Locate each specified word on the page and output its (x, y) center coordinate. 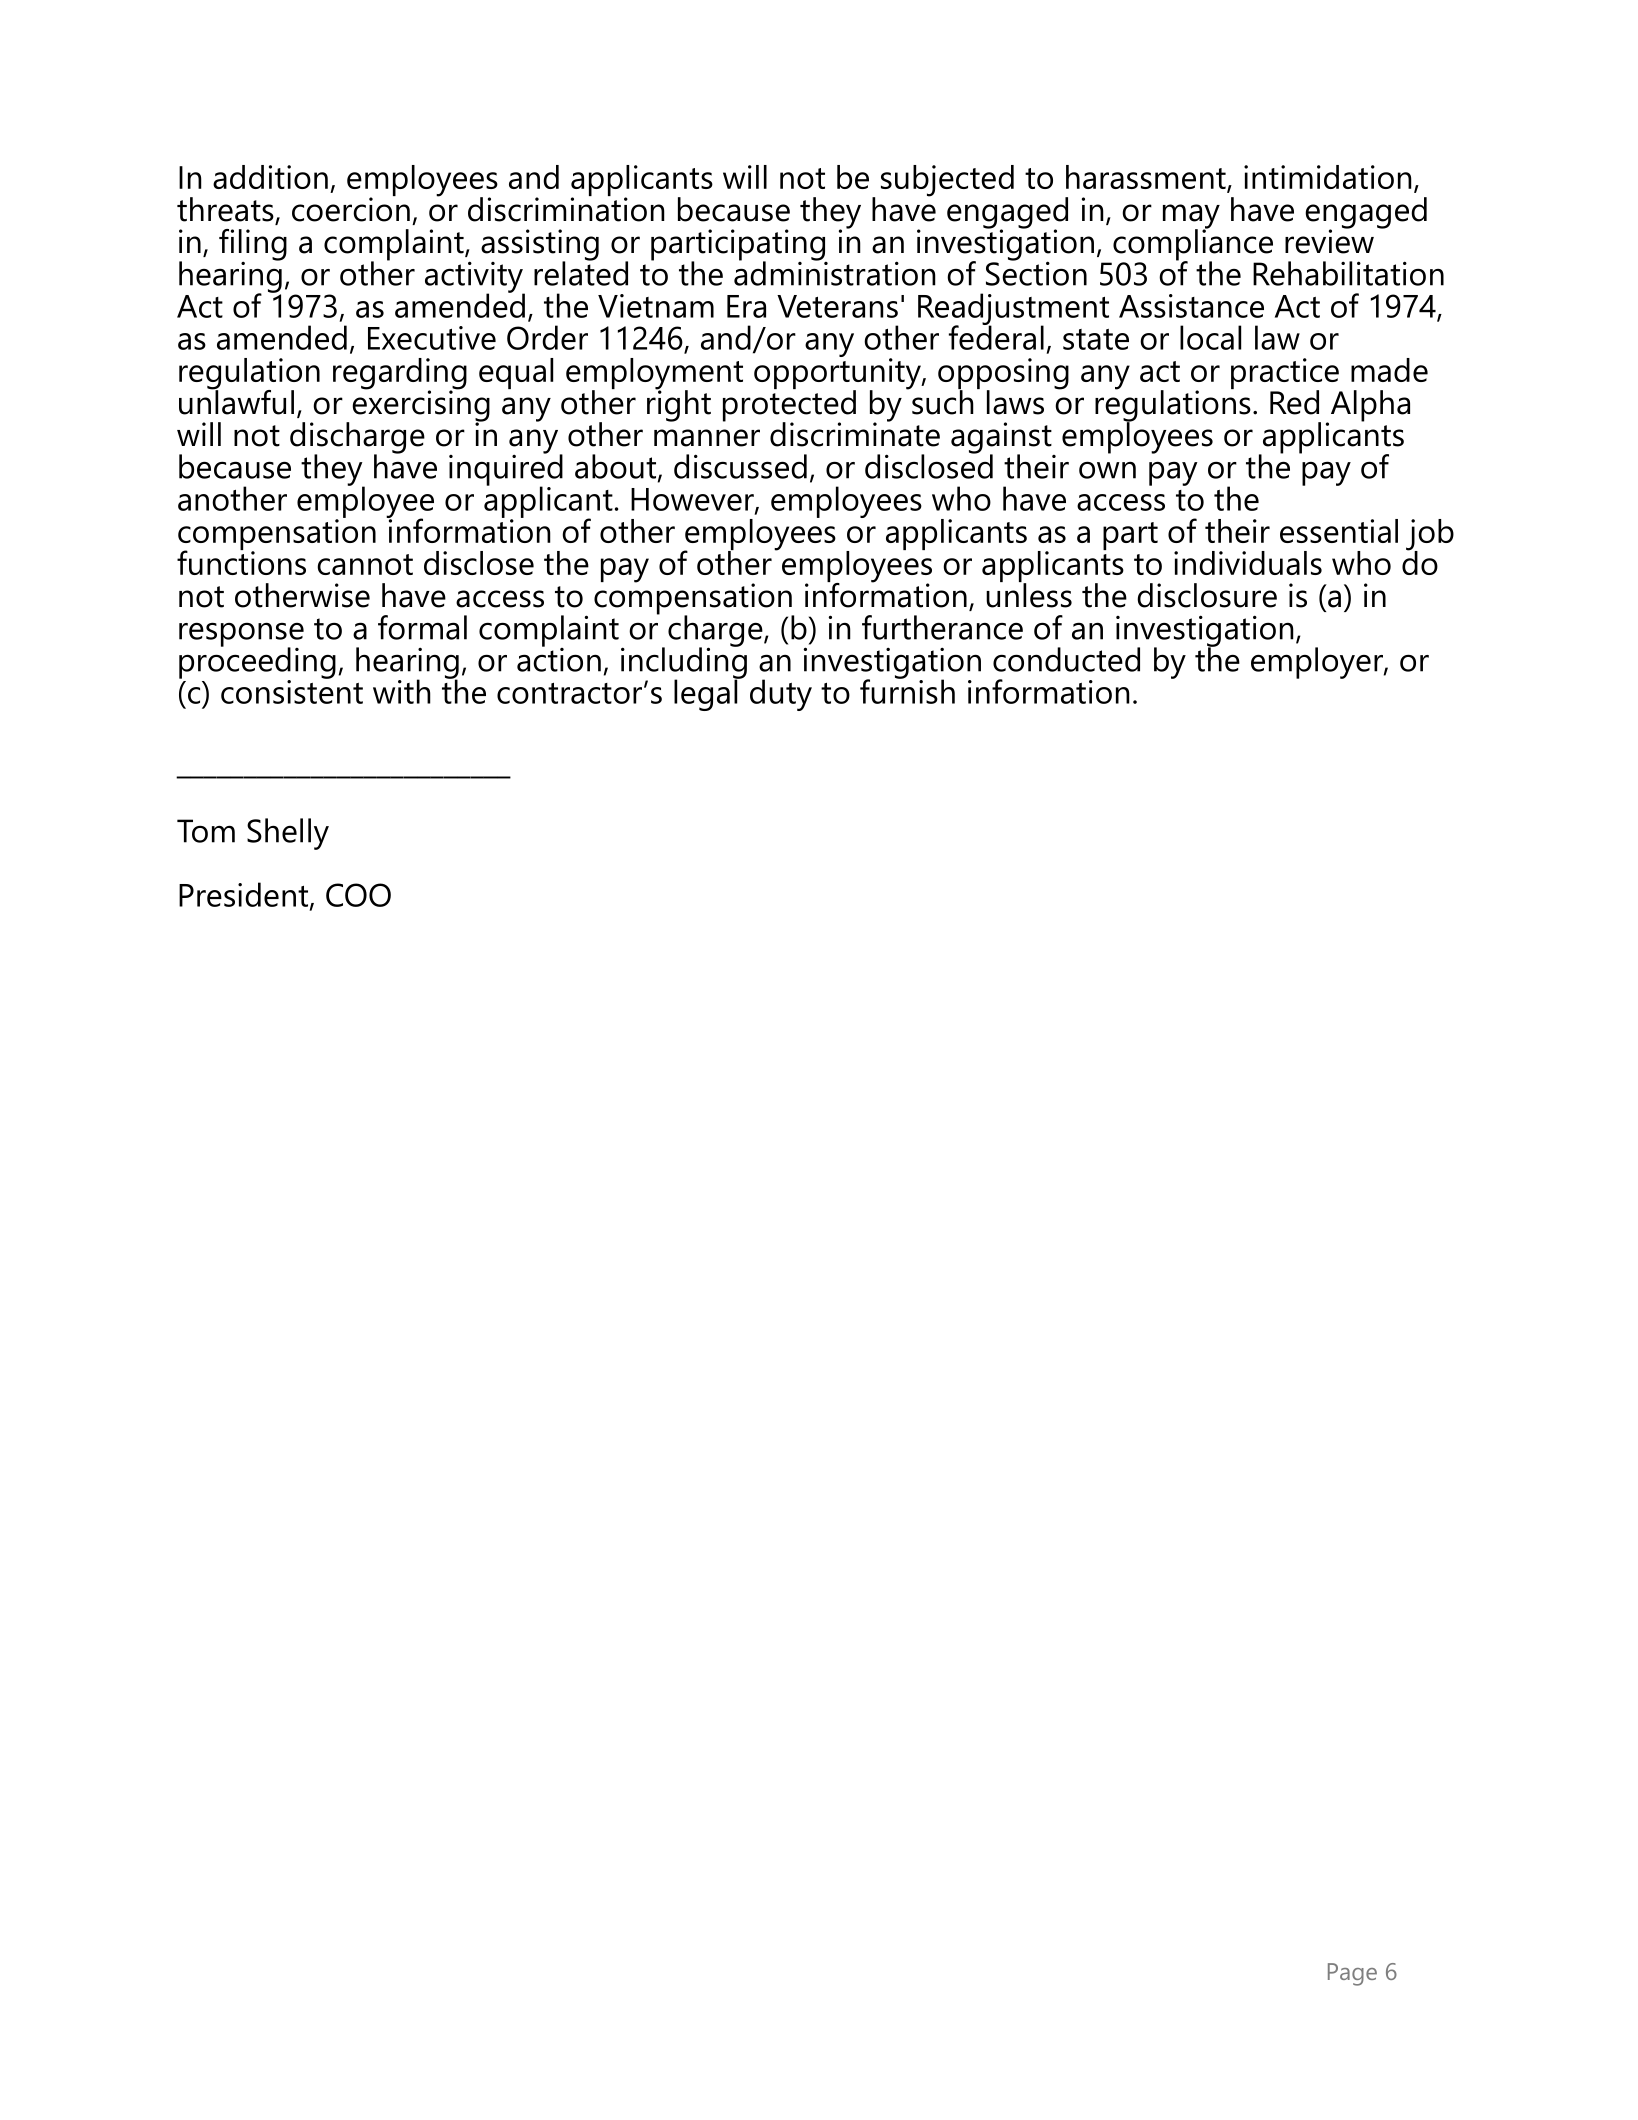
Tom (206, 831)
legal (707, 694)
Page (1352, 1974)
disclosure (1207, 595)
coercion (351, 208)
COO (358, 895)
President (245, 895)
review (1329, 240)
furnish (907, 690)
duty (781, 695)
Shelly (288, 834)
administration (835, 272)
